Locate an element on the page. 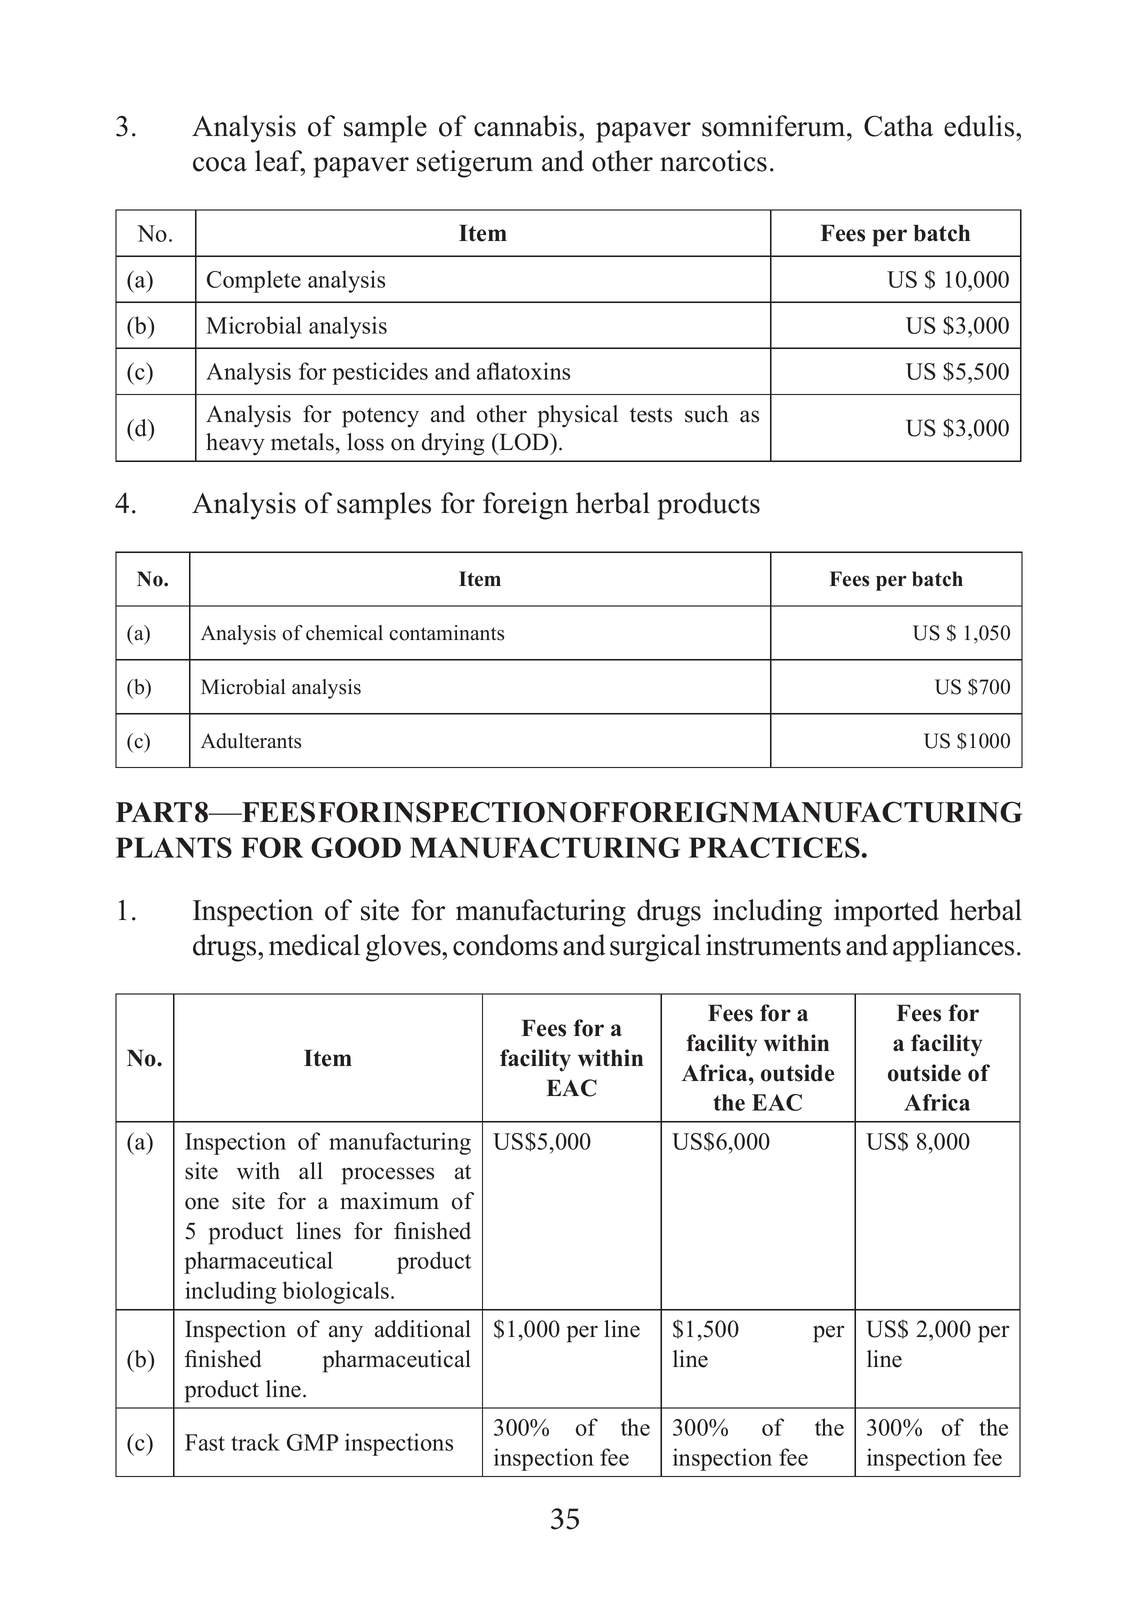 The width and height of the document is (1138, 1615). appliances is located at coordinates (953, 948).
